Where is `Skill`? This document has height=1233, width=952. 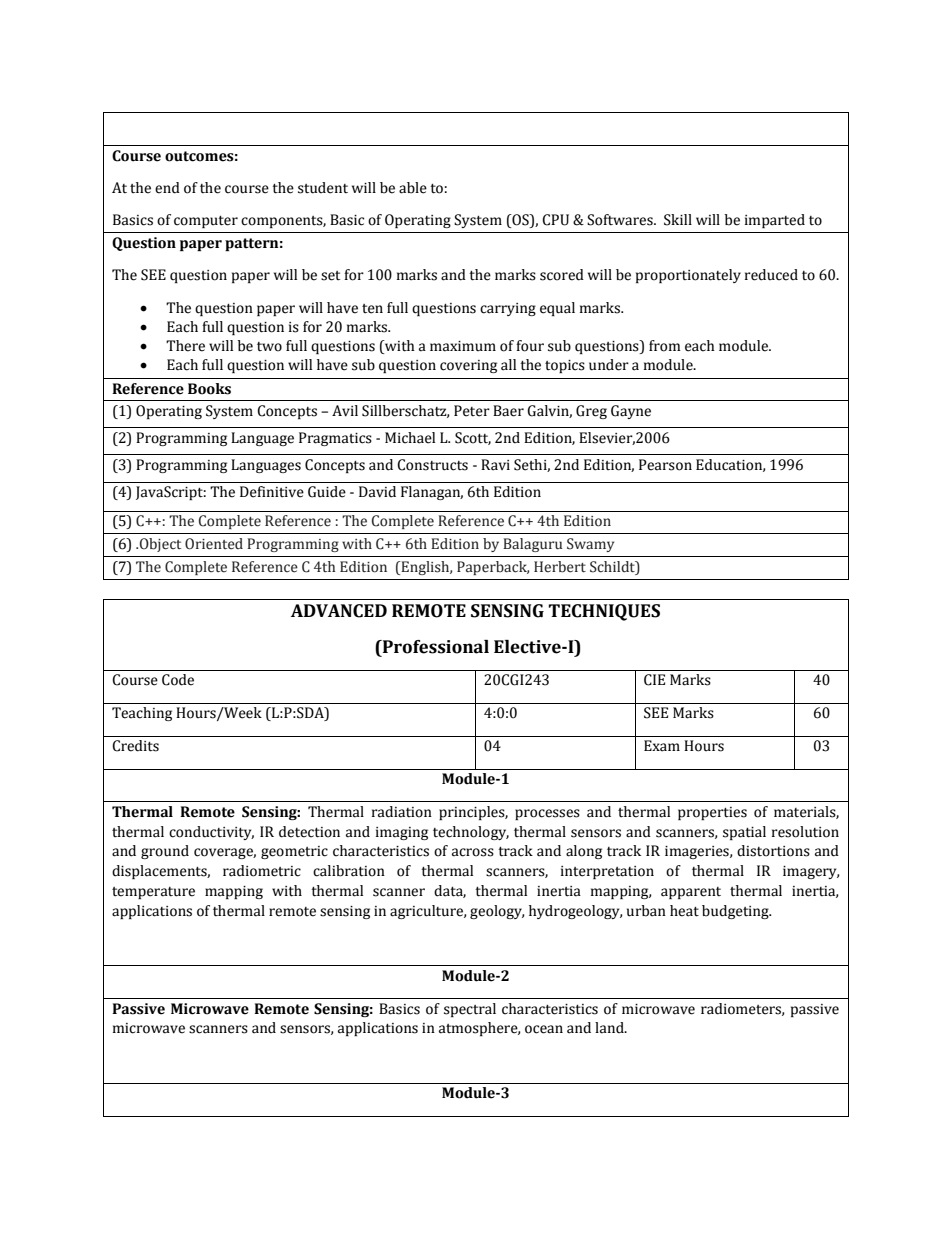 Skill is located at coordinates (678, 220).
